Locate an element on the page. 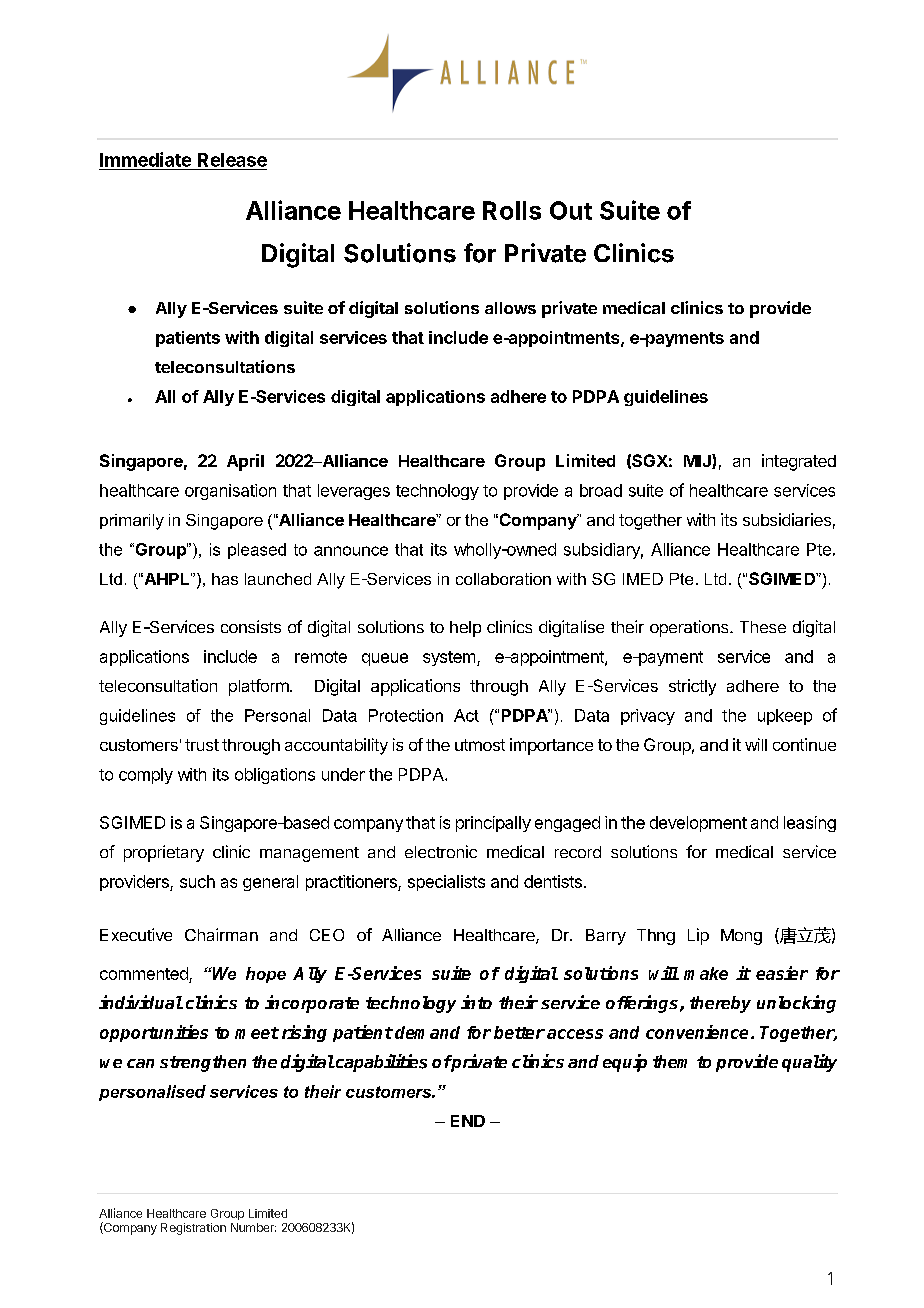 Image resolution: width=924 pixels, height=1308 pixels. END is located at coordinates (468, 1121).
